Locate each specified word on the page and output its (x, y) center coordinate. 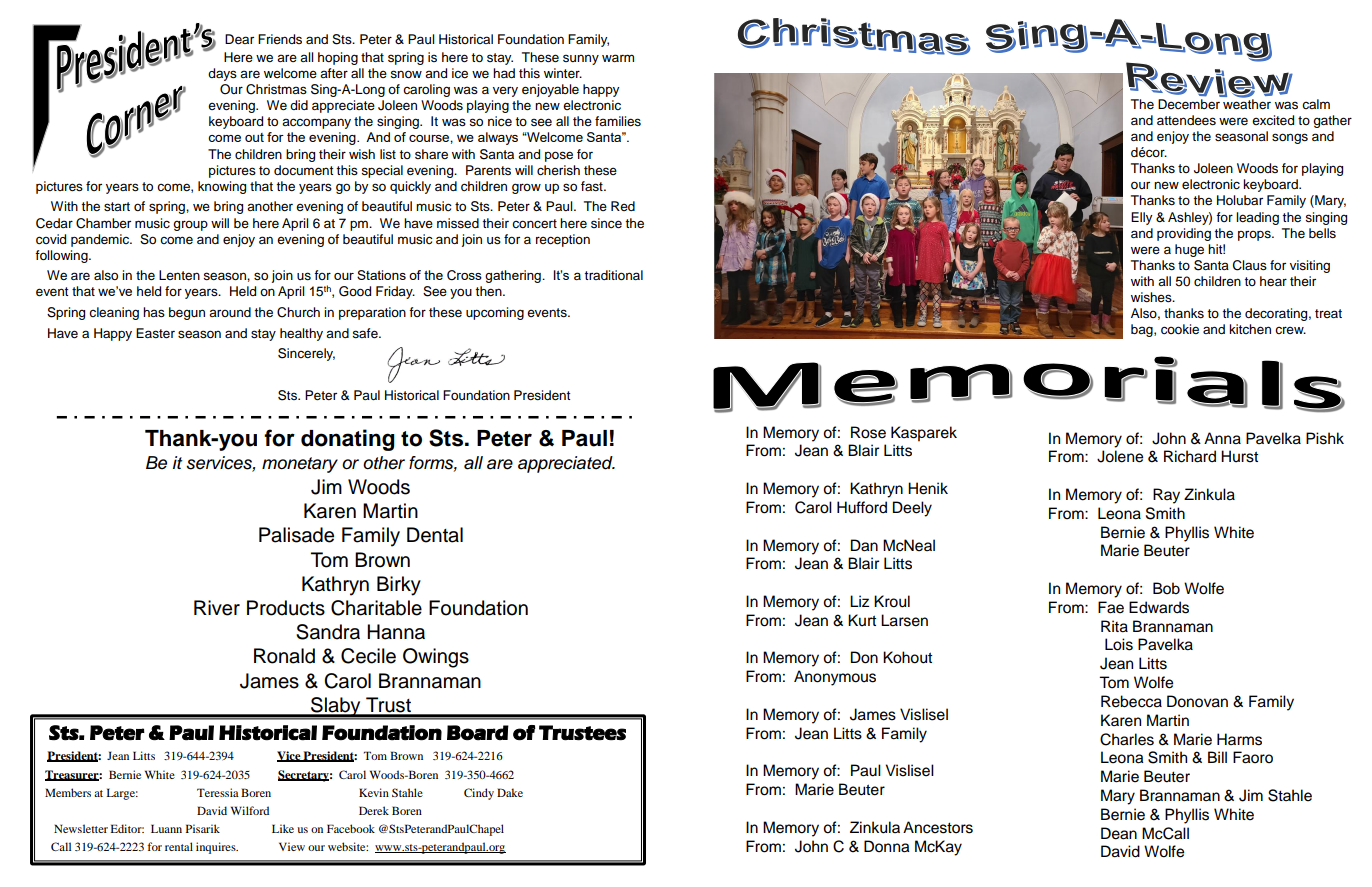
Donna (887, 846)
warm (618, 58)
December (1189, 104)
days (222, 74)
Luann (166, 828)
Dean (1119, 833)
